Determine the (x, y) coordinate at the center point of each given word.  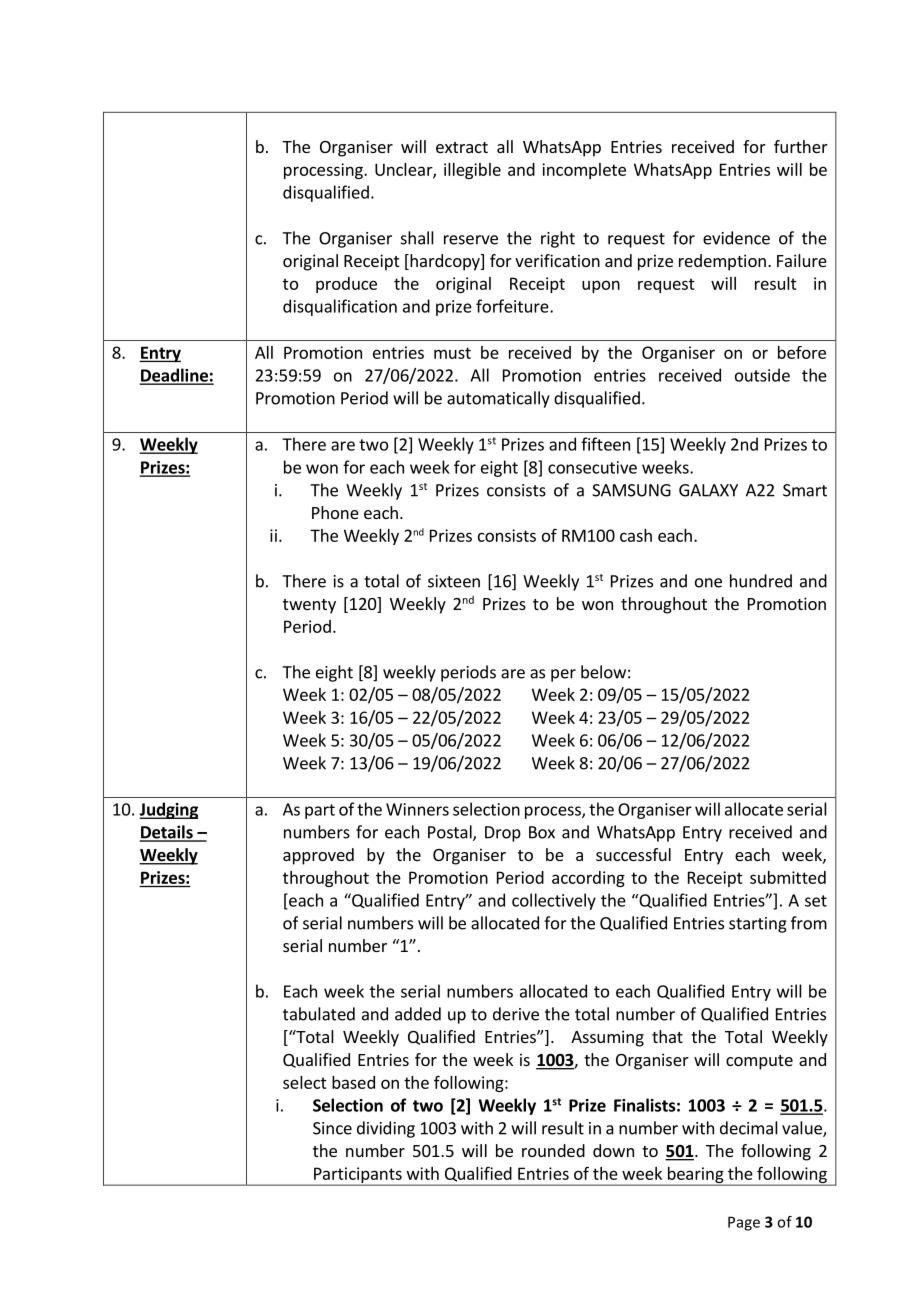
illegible (472, 171)
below (603, 672)
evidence (736, 238)
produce (346, 285)
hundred (761, 581)
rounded (553, 1150)
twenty (309, 606)
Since (332, 1128)
